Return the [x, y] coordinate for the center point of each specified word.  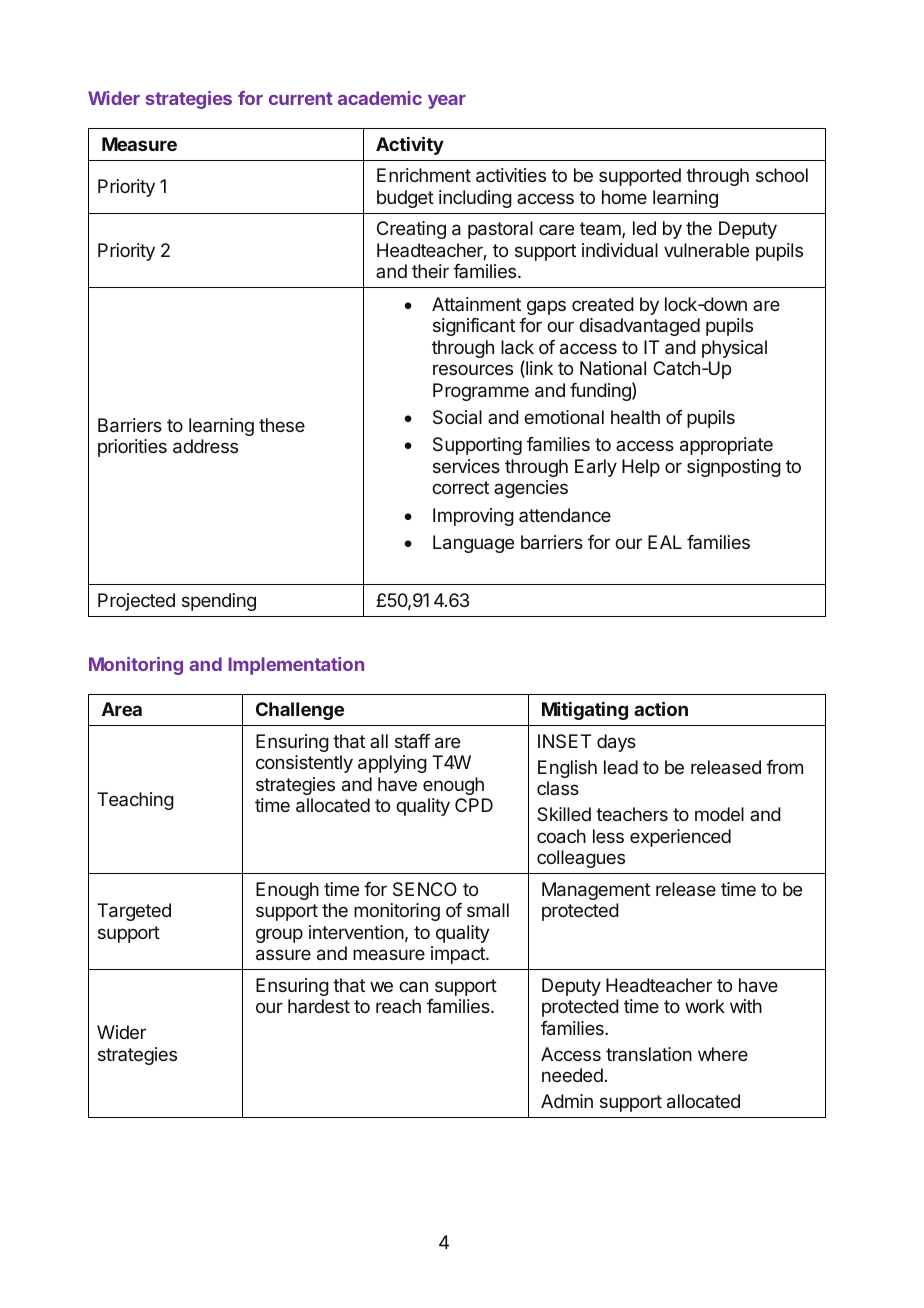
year [447, 102]
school [782, 175]
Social [457, 417]
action [661, 709]
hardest [319, 1006]
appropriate [726, 446]
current [301, 98]
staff [412, 741]
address [205, 446]
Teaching [135, 801]
